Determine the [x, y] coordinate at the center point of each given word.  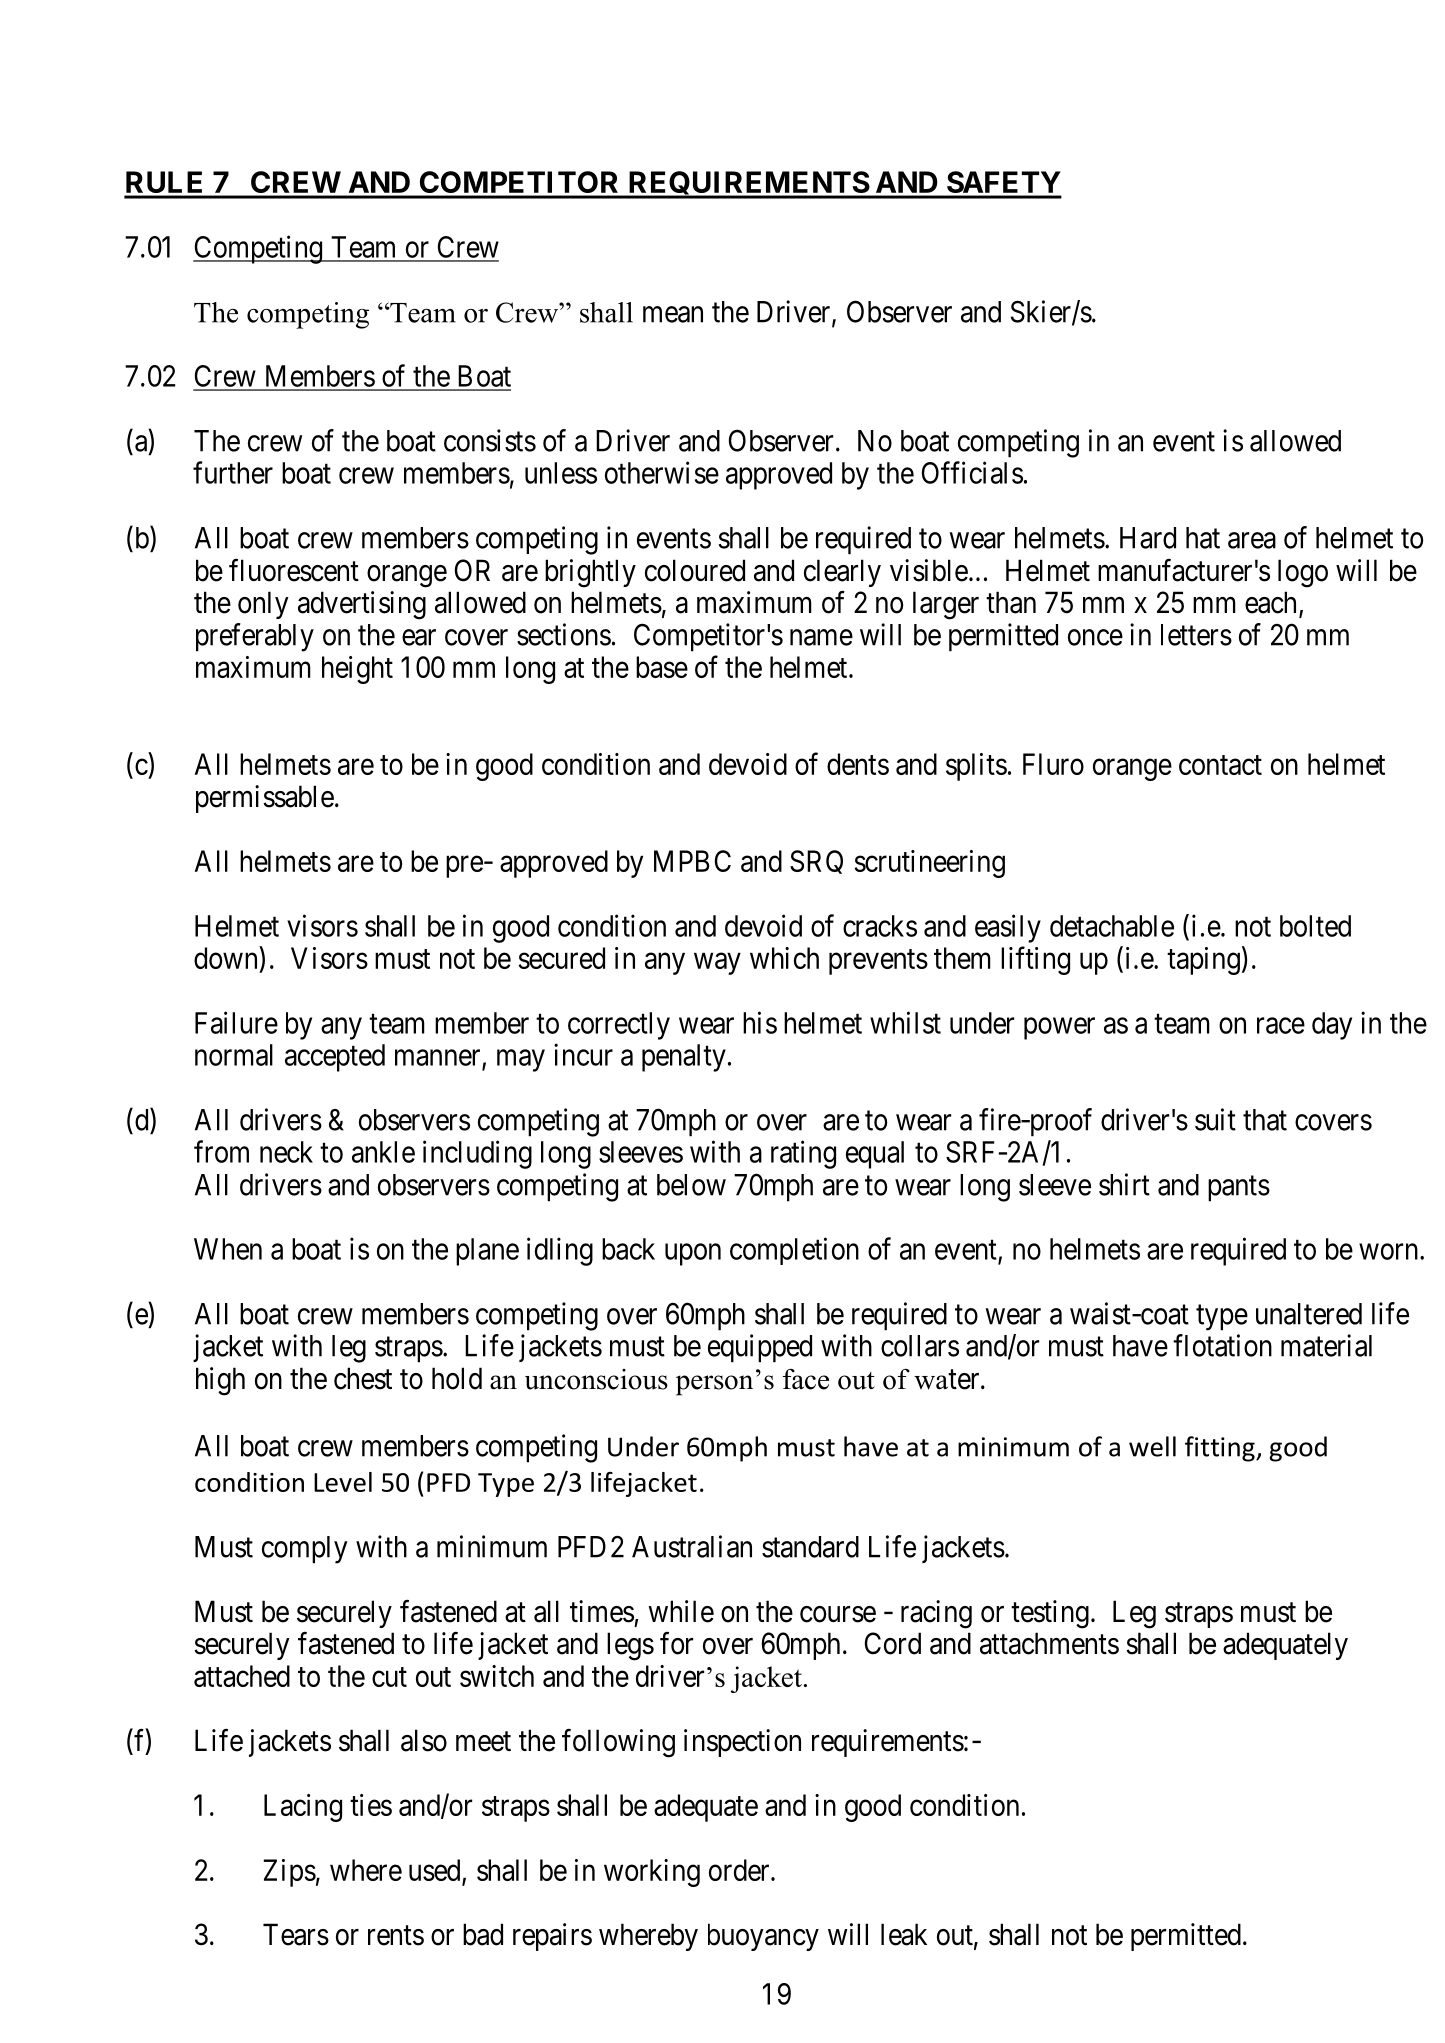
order [740, 1870]
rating [803, 1154]
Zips [289, 1873]
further [233, 472]
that [1265, 1120]
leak [904, 1934]
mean [673, 314]
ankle [383, 1152]
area [1252, 540]
